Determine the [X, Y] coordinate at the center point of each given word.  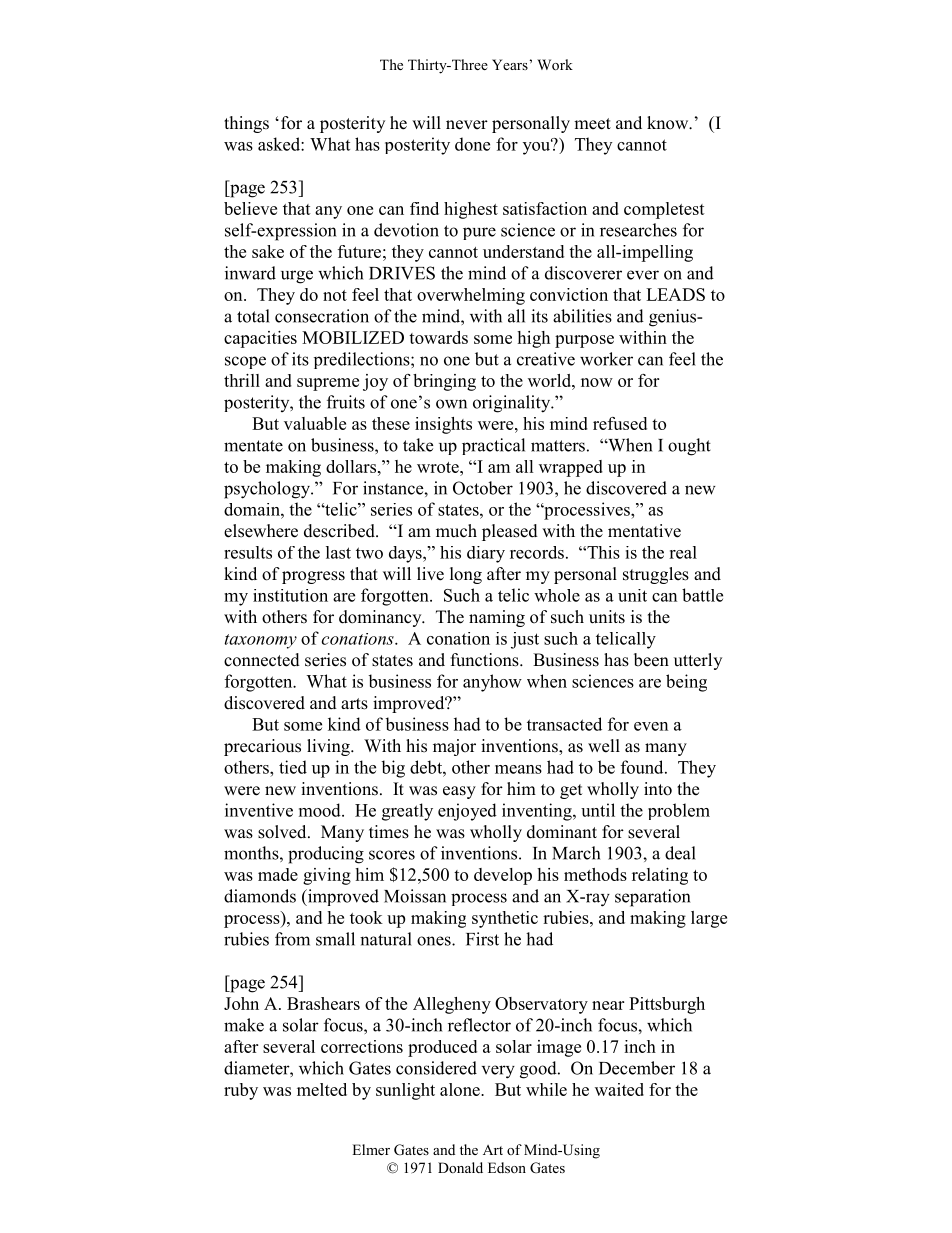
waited [619, 1089]
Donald [460, 1167]
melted [322, 1089]
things [246, 124]
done [472, 144]
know [669, 123]
